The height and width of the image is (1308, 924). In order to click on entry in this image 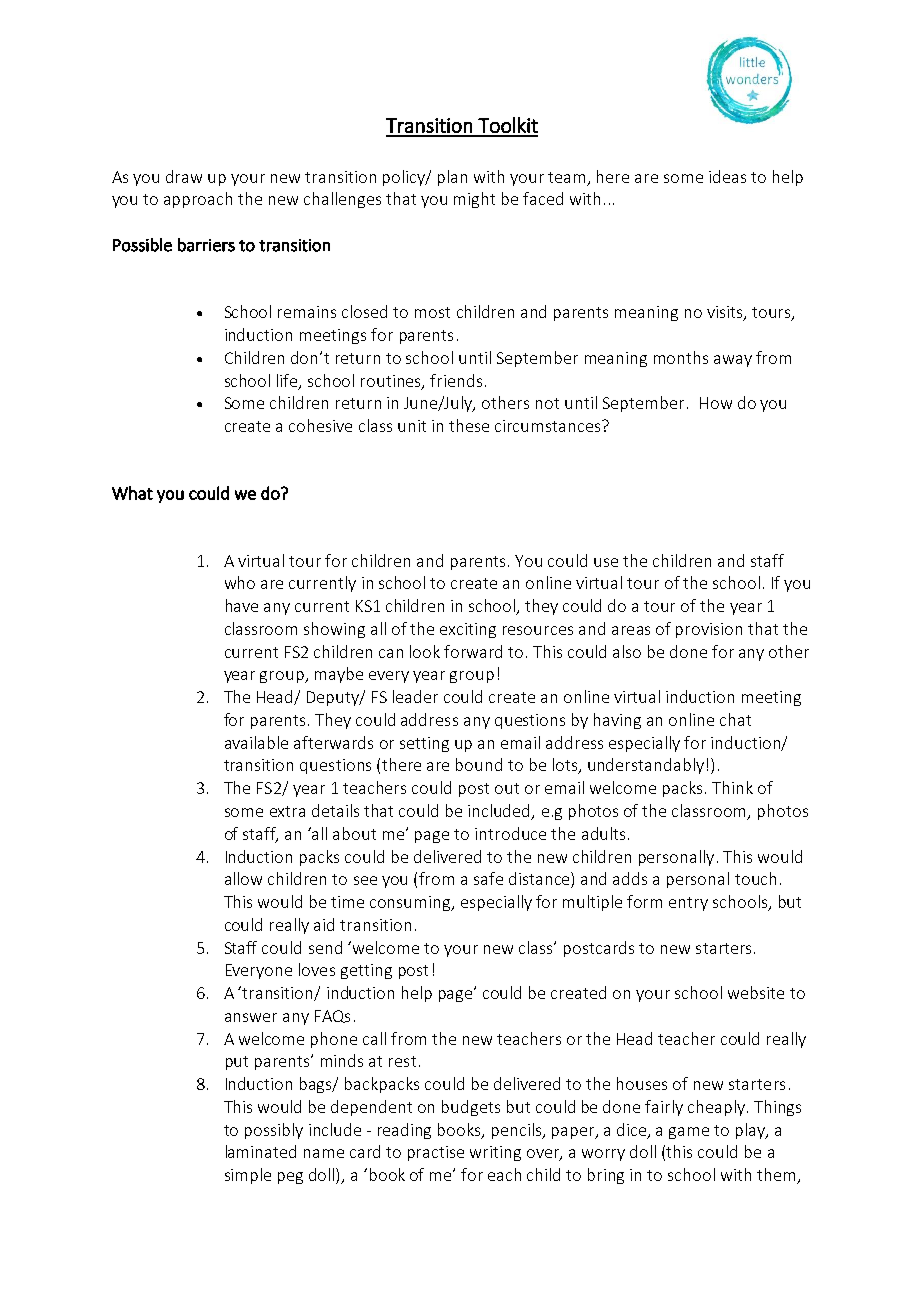, I will do `click(688, 904)`.
